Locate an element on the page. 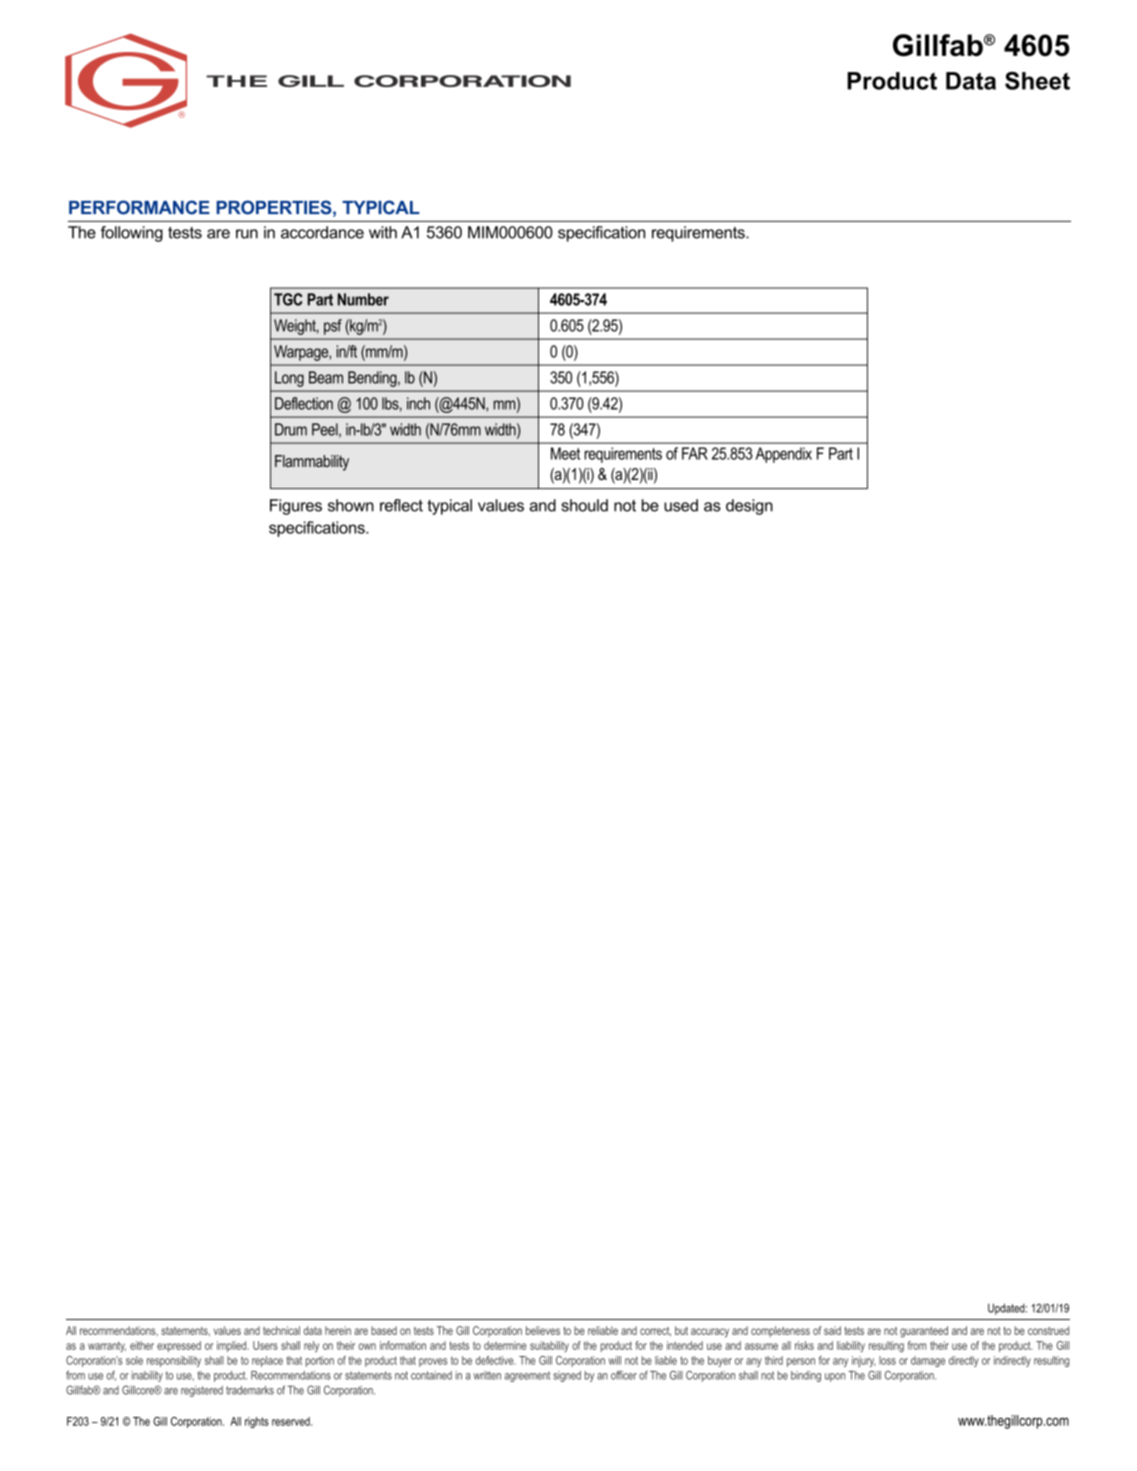  Long is located at coordinates (289, 379).
